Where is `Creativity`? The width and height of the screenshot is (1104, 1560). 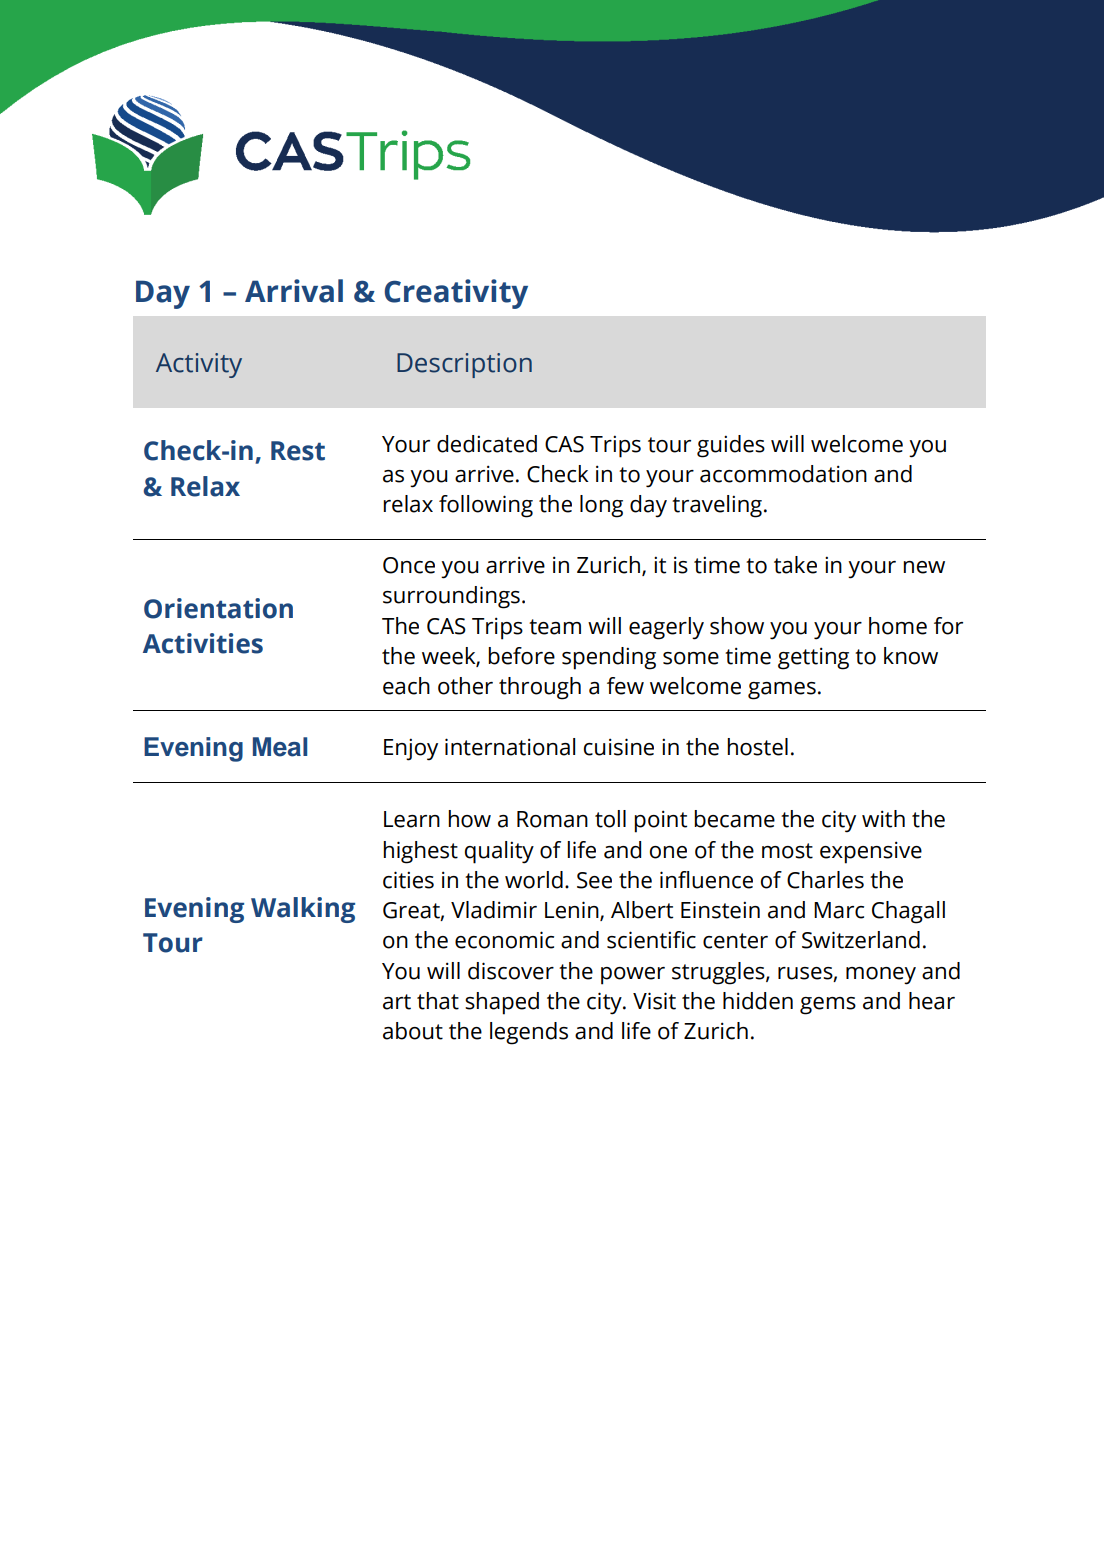
Creativity is located at coordinates (456, 294).
